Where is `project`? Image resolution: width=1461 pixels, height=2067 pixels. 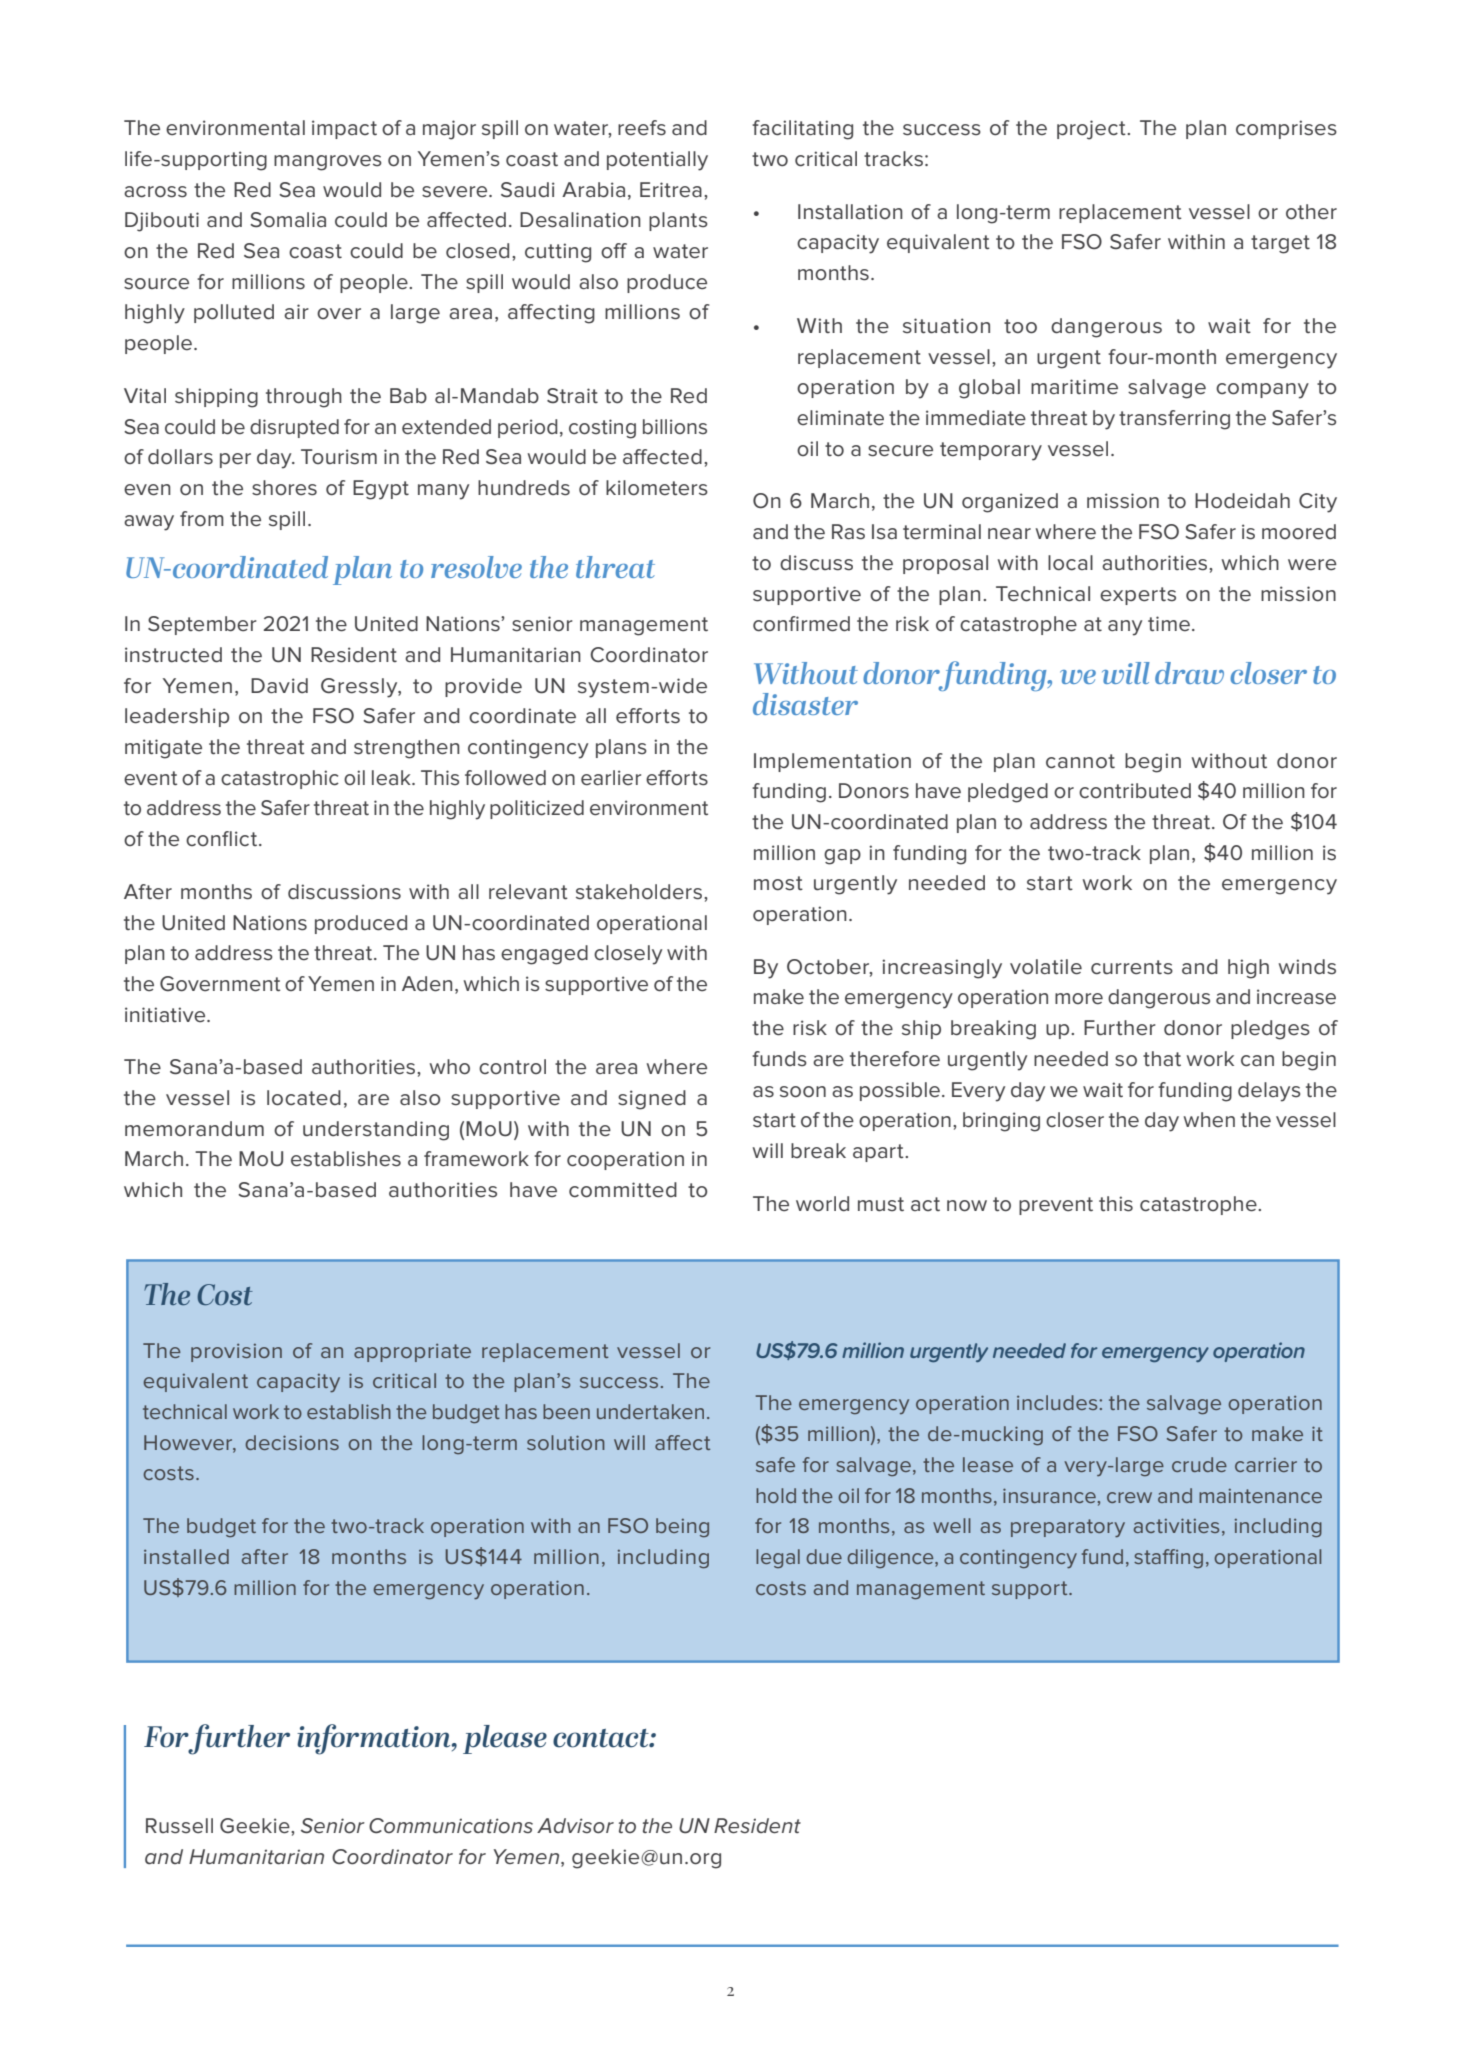 project is located at coordinates (1092, 130).
